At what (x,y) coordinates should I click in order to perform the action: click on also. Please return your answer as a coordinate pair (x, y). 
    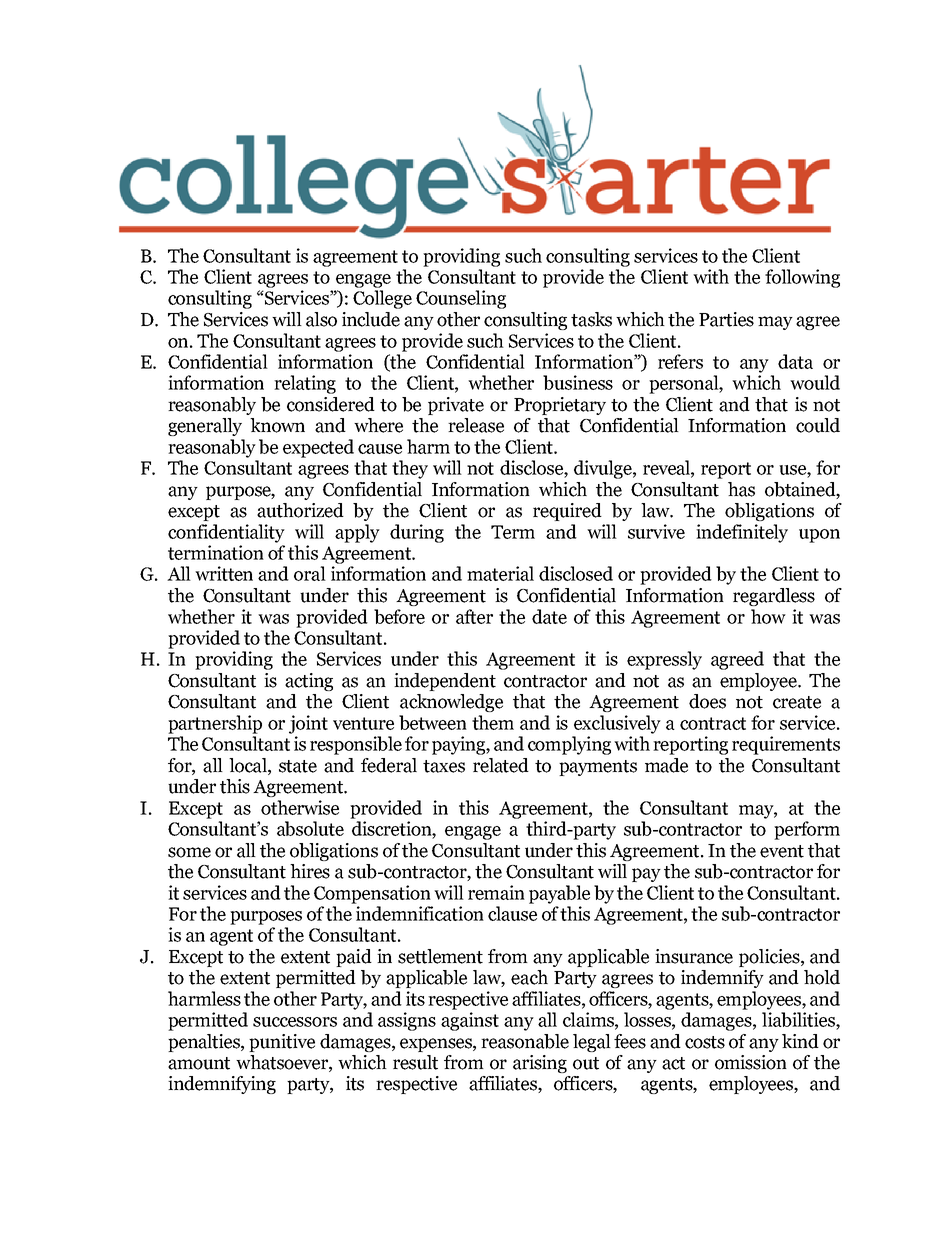
    Looking at the image, I should click on (321, 319).
